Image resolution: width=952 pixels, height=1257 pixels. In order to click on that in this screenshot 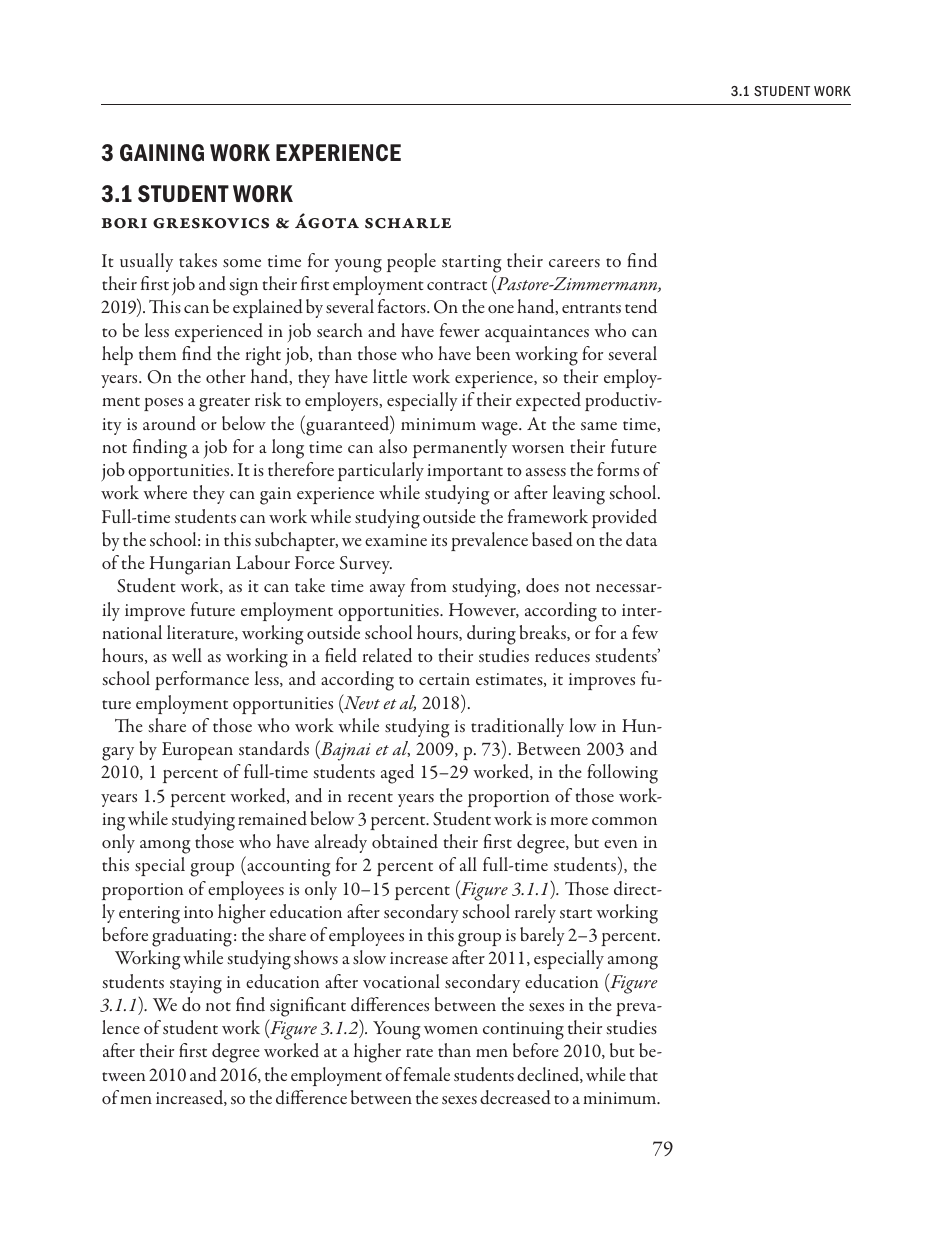, I will do `click(644, 1074)`.
